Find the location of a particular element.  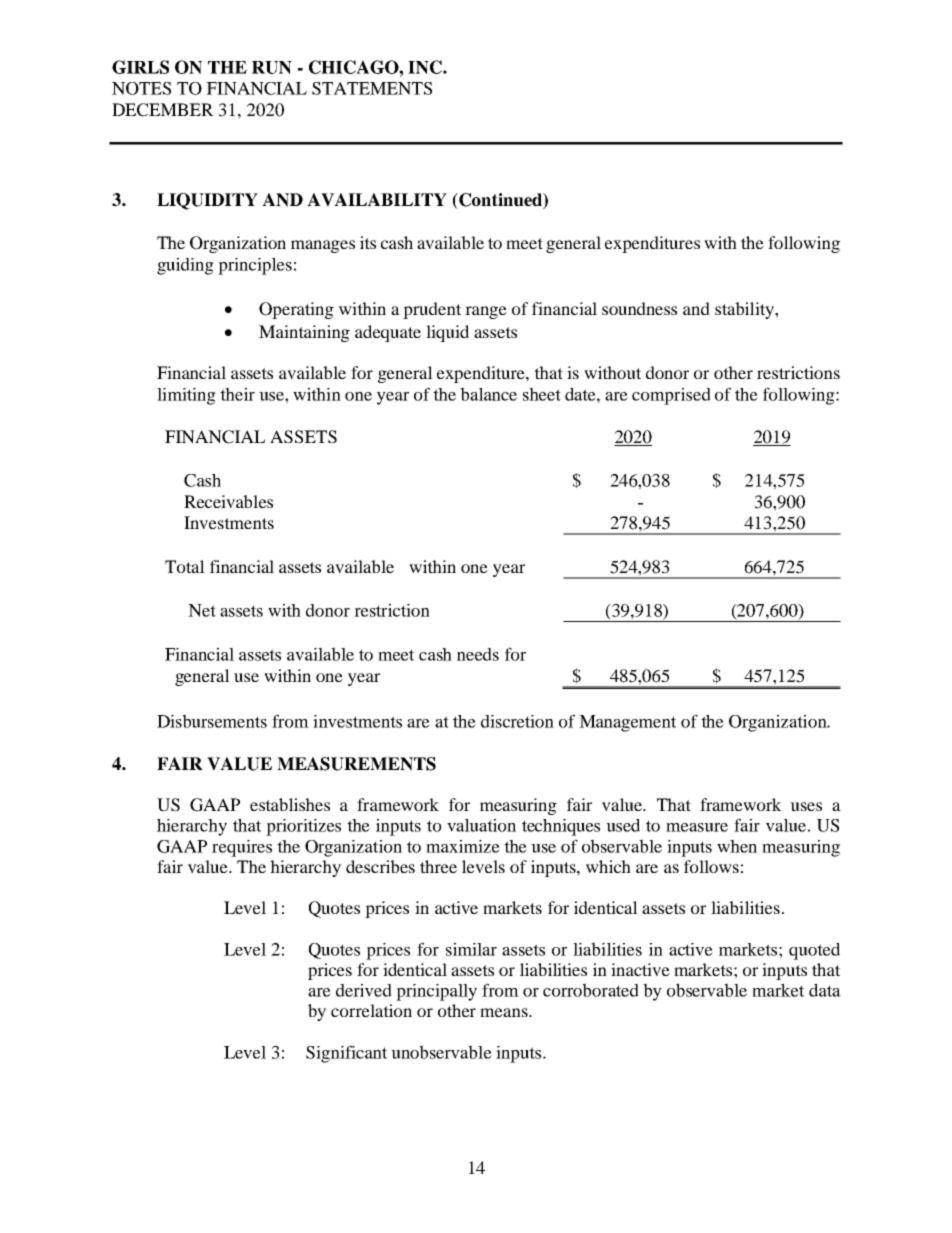

Continued is located at coordinates (500, 201).
